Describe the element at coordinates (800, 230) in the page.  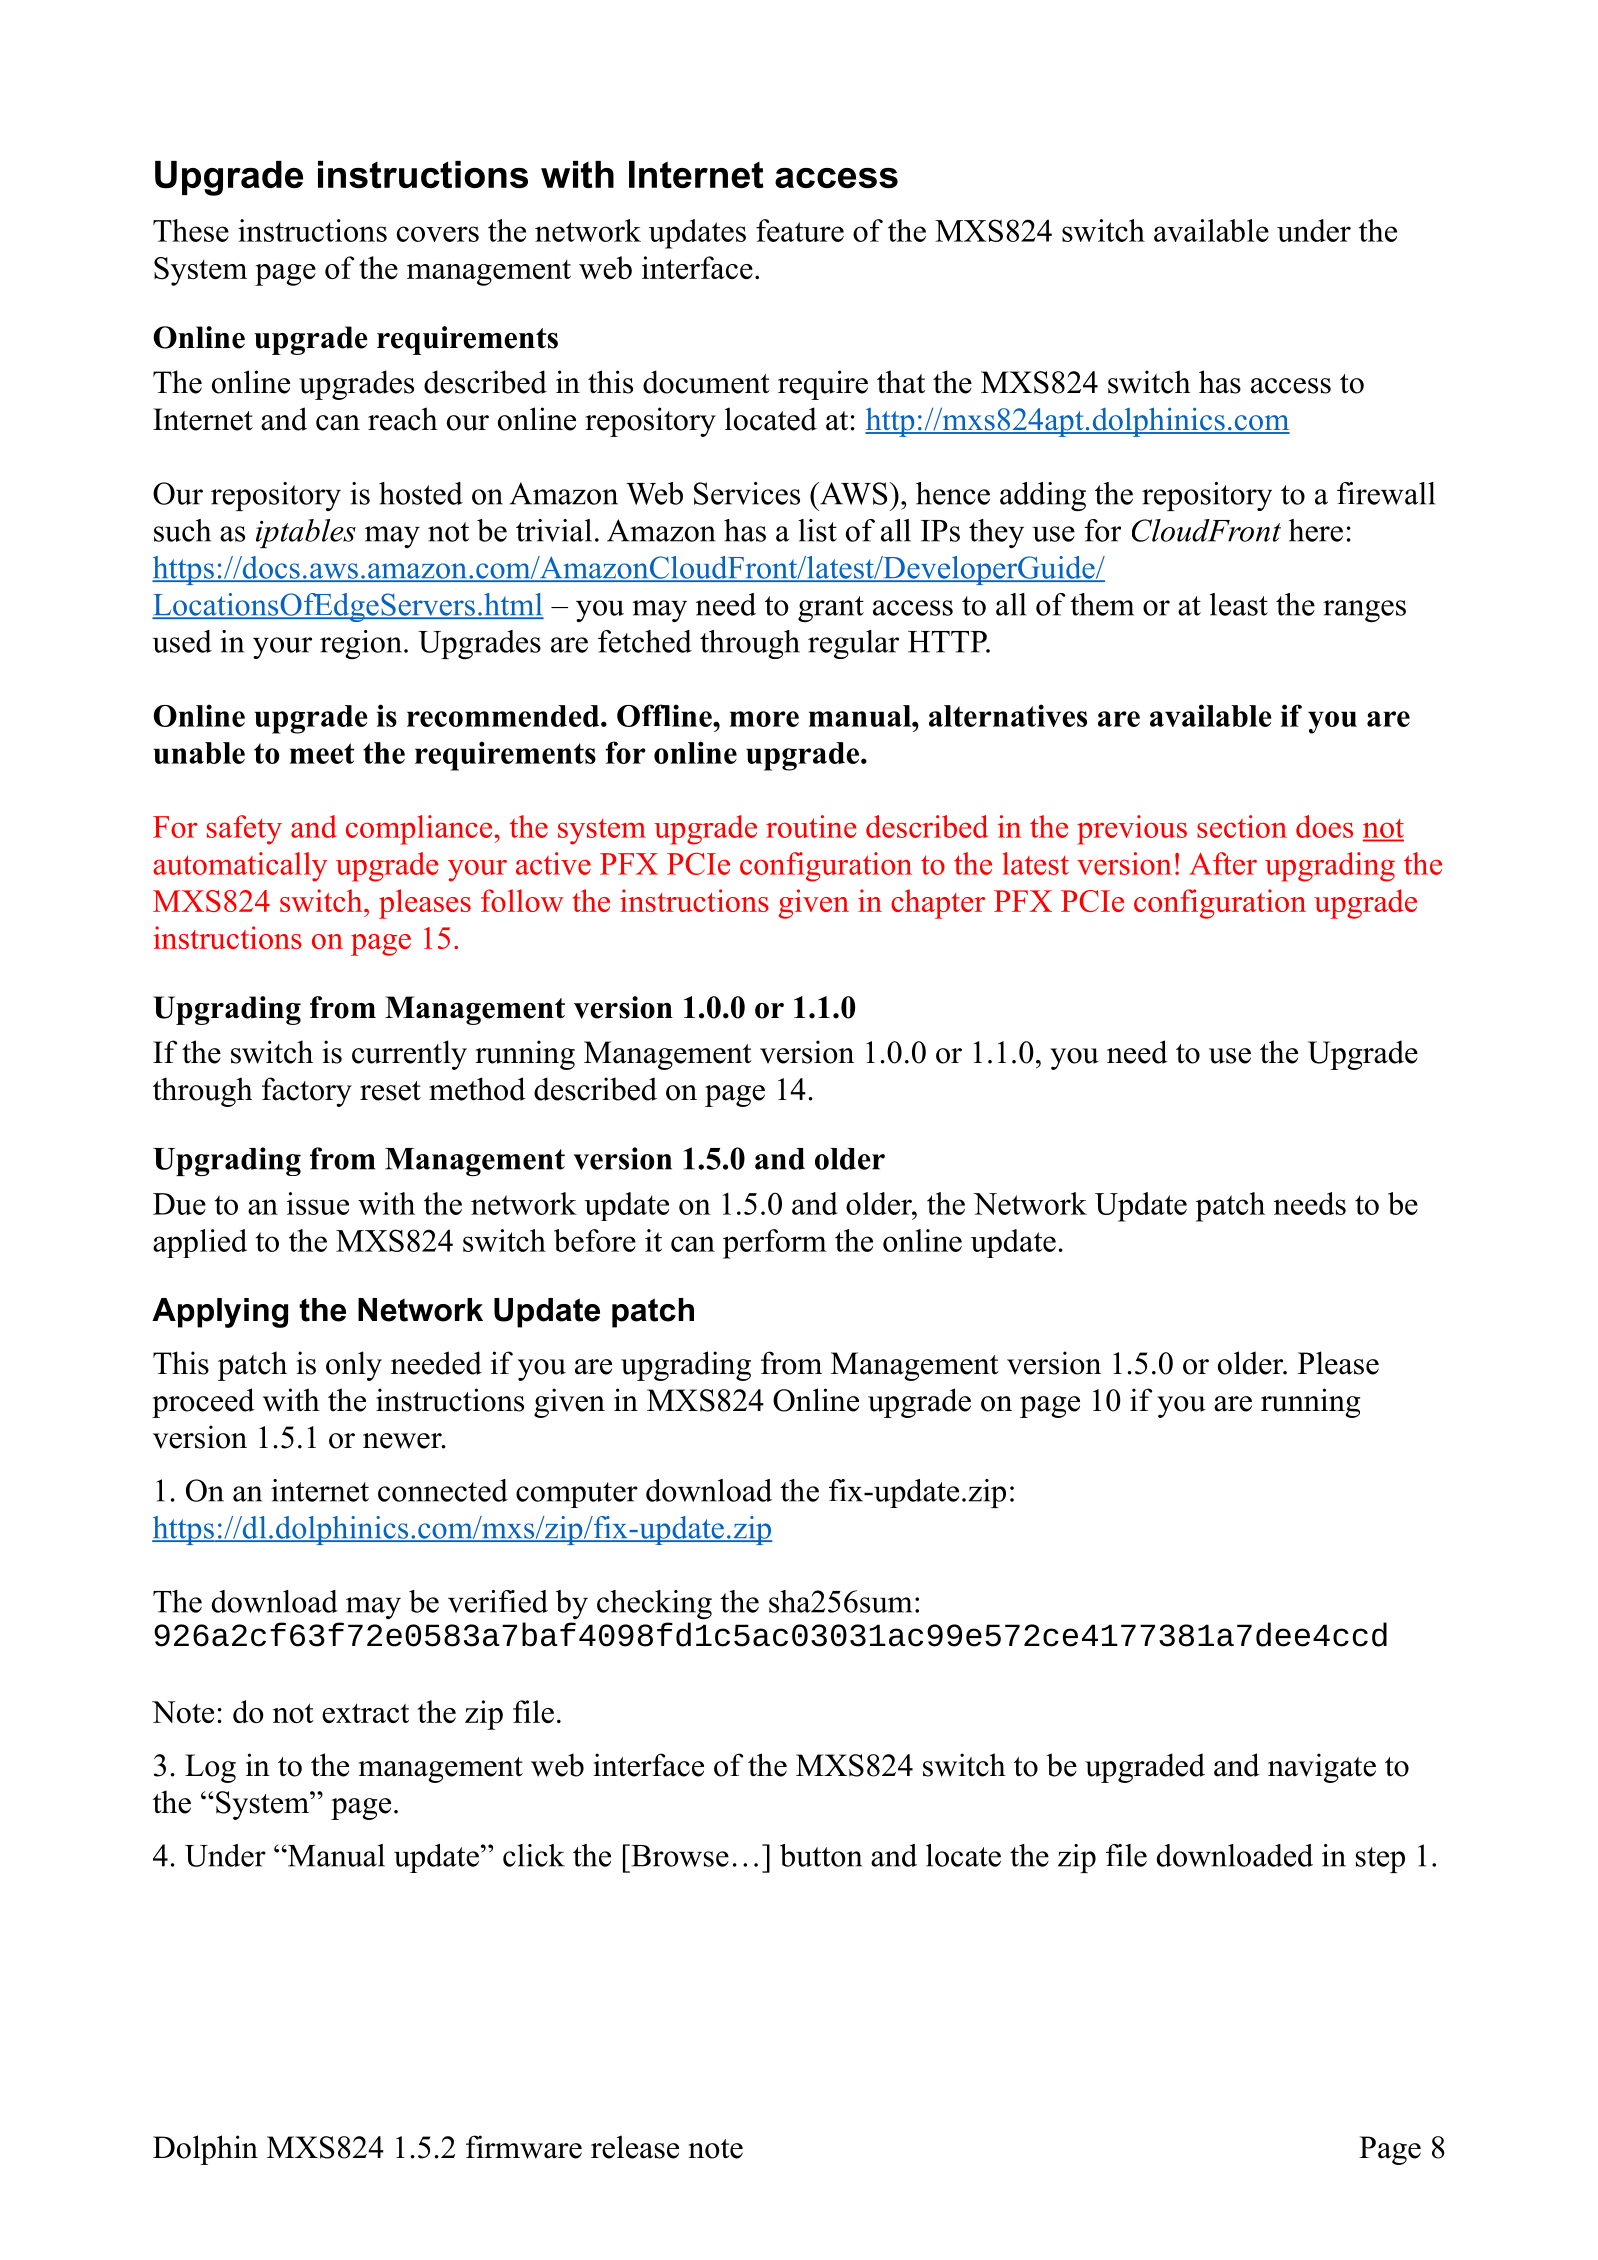
I see `feature` at that location.
